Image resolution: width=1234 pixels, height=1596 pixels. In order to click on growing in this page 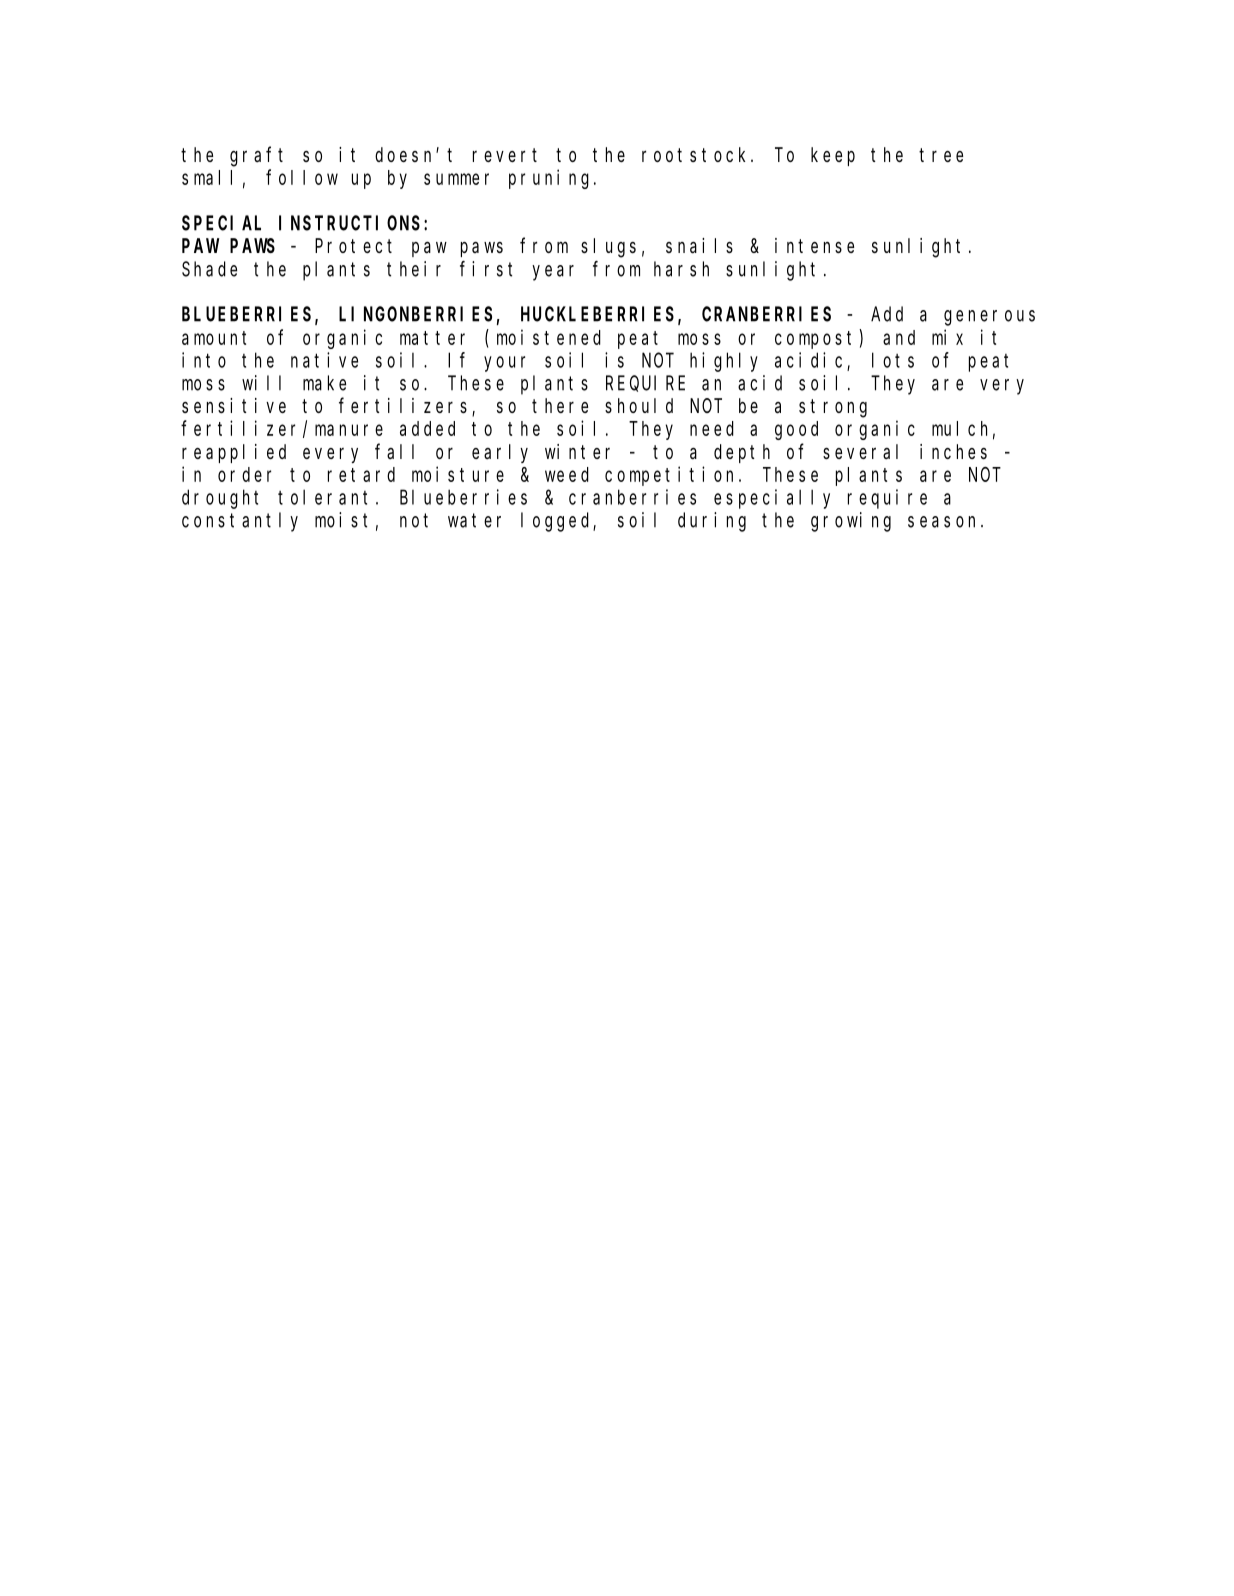, I will do `click(851, 522)`.
